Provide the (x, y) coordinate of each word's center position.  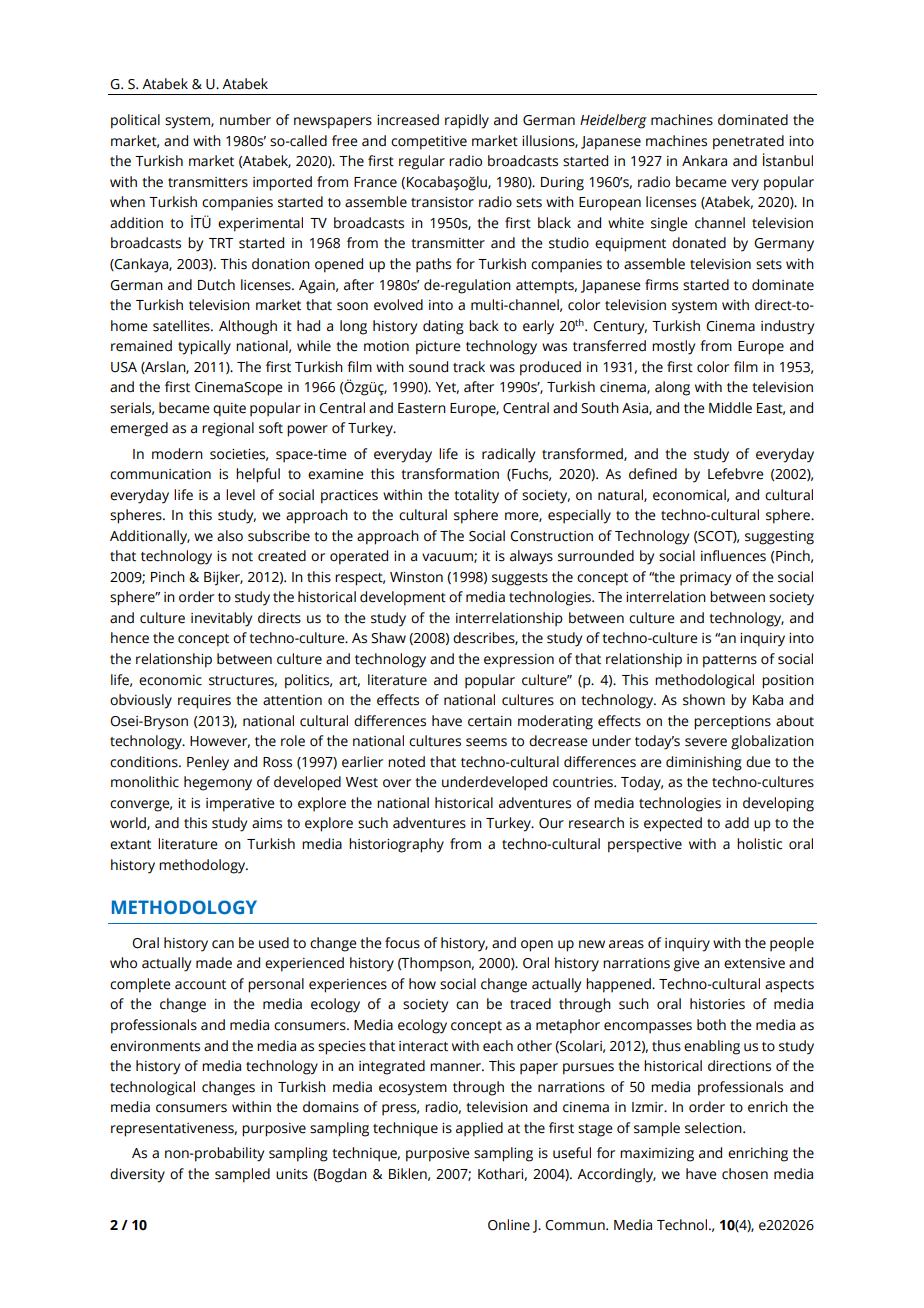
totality (476, 496)
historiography (396, 845)
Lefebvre (736, 474)
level (240, 495)
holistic (759, 844)
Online (509, 1225)
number (245, 120)
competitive (429, 143)
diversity (137, 1175)
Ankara (704, 161)
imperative (240, 805)
